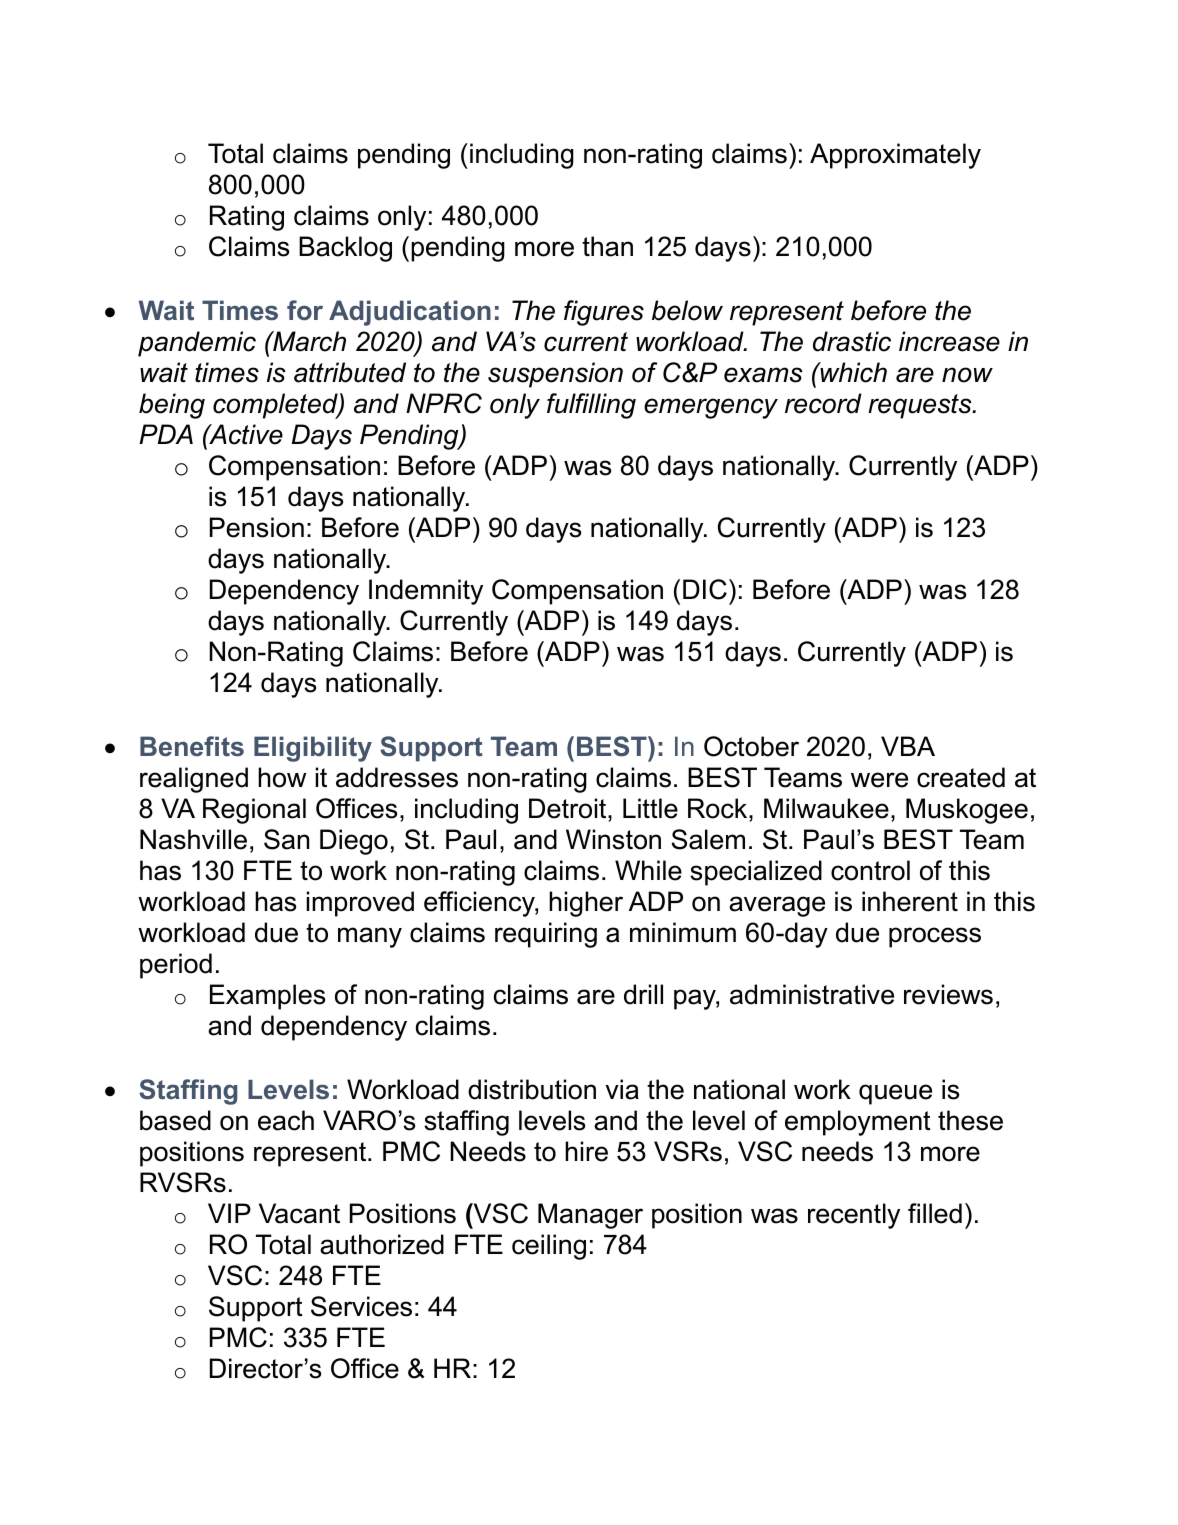 This screenshot has height=1525, width=1178. What do you see at coordinates (313, 749) in the screenshot?
I see `Eligibility` at bounding box center [313, 749].
